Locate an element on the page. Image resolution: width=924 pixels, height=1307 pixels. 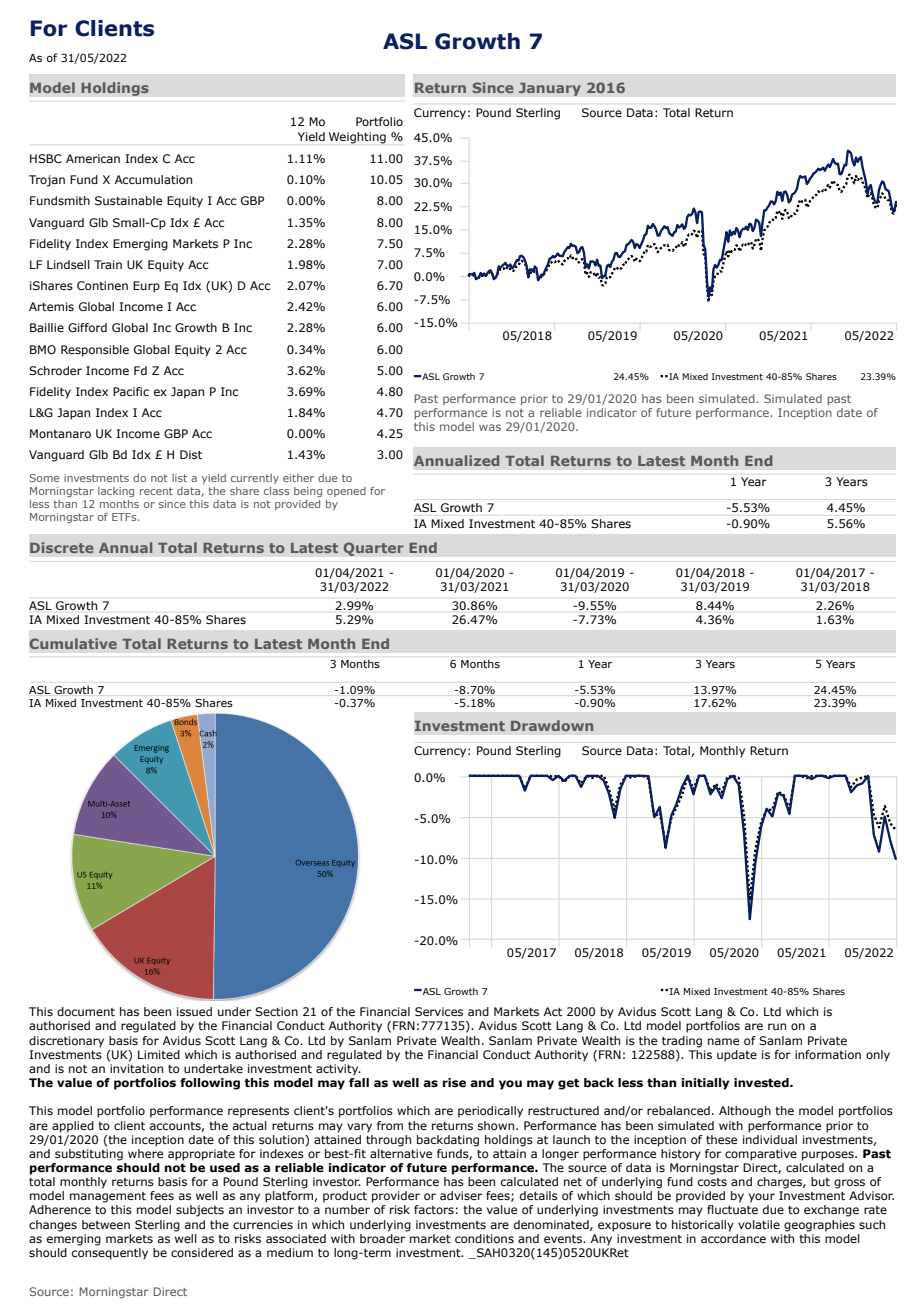
January is located at coordinates (550, 89).
